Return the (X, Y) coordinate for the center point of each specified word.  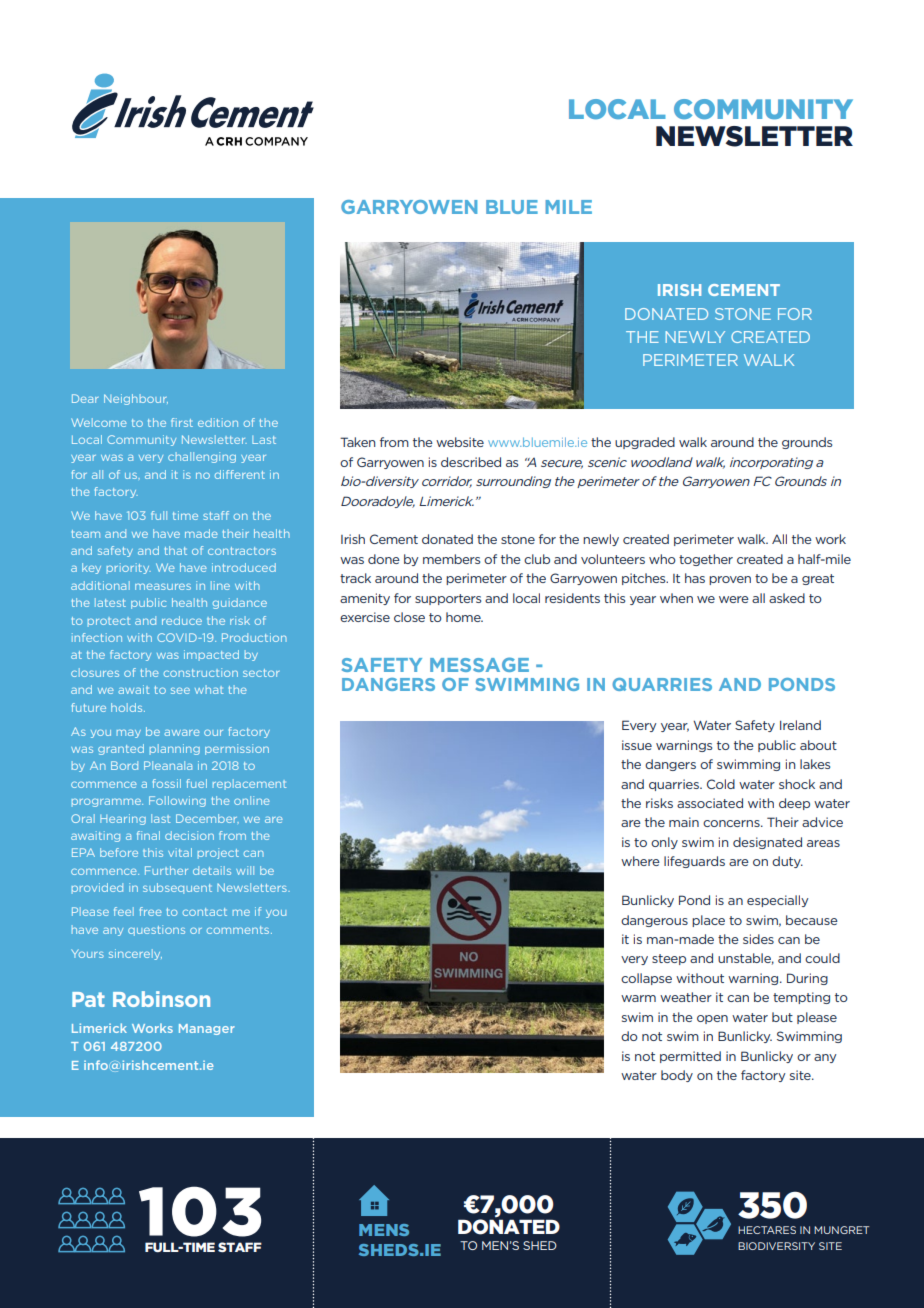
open (712, 1019)
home (464, 617)
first (182, 422)
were (734, 599)
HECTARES (767, 1230)
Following (177, 801)
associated (710, 803)
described (471, 462)
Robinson (161, 999)
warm (638, 998)
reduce (182, 620)
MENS (384, 1230)
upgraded (645, 443)
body (677, 1076)
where (640, 861)
